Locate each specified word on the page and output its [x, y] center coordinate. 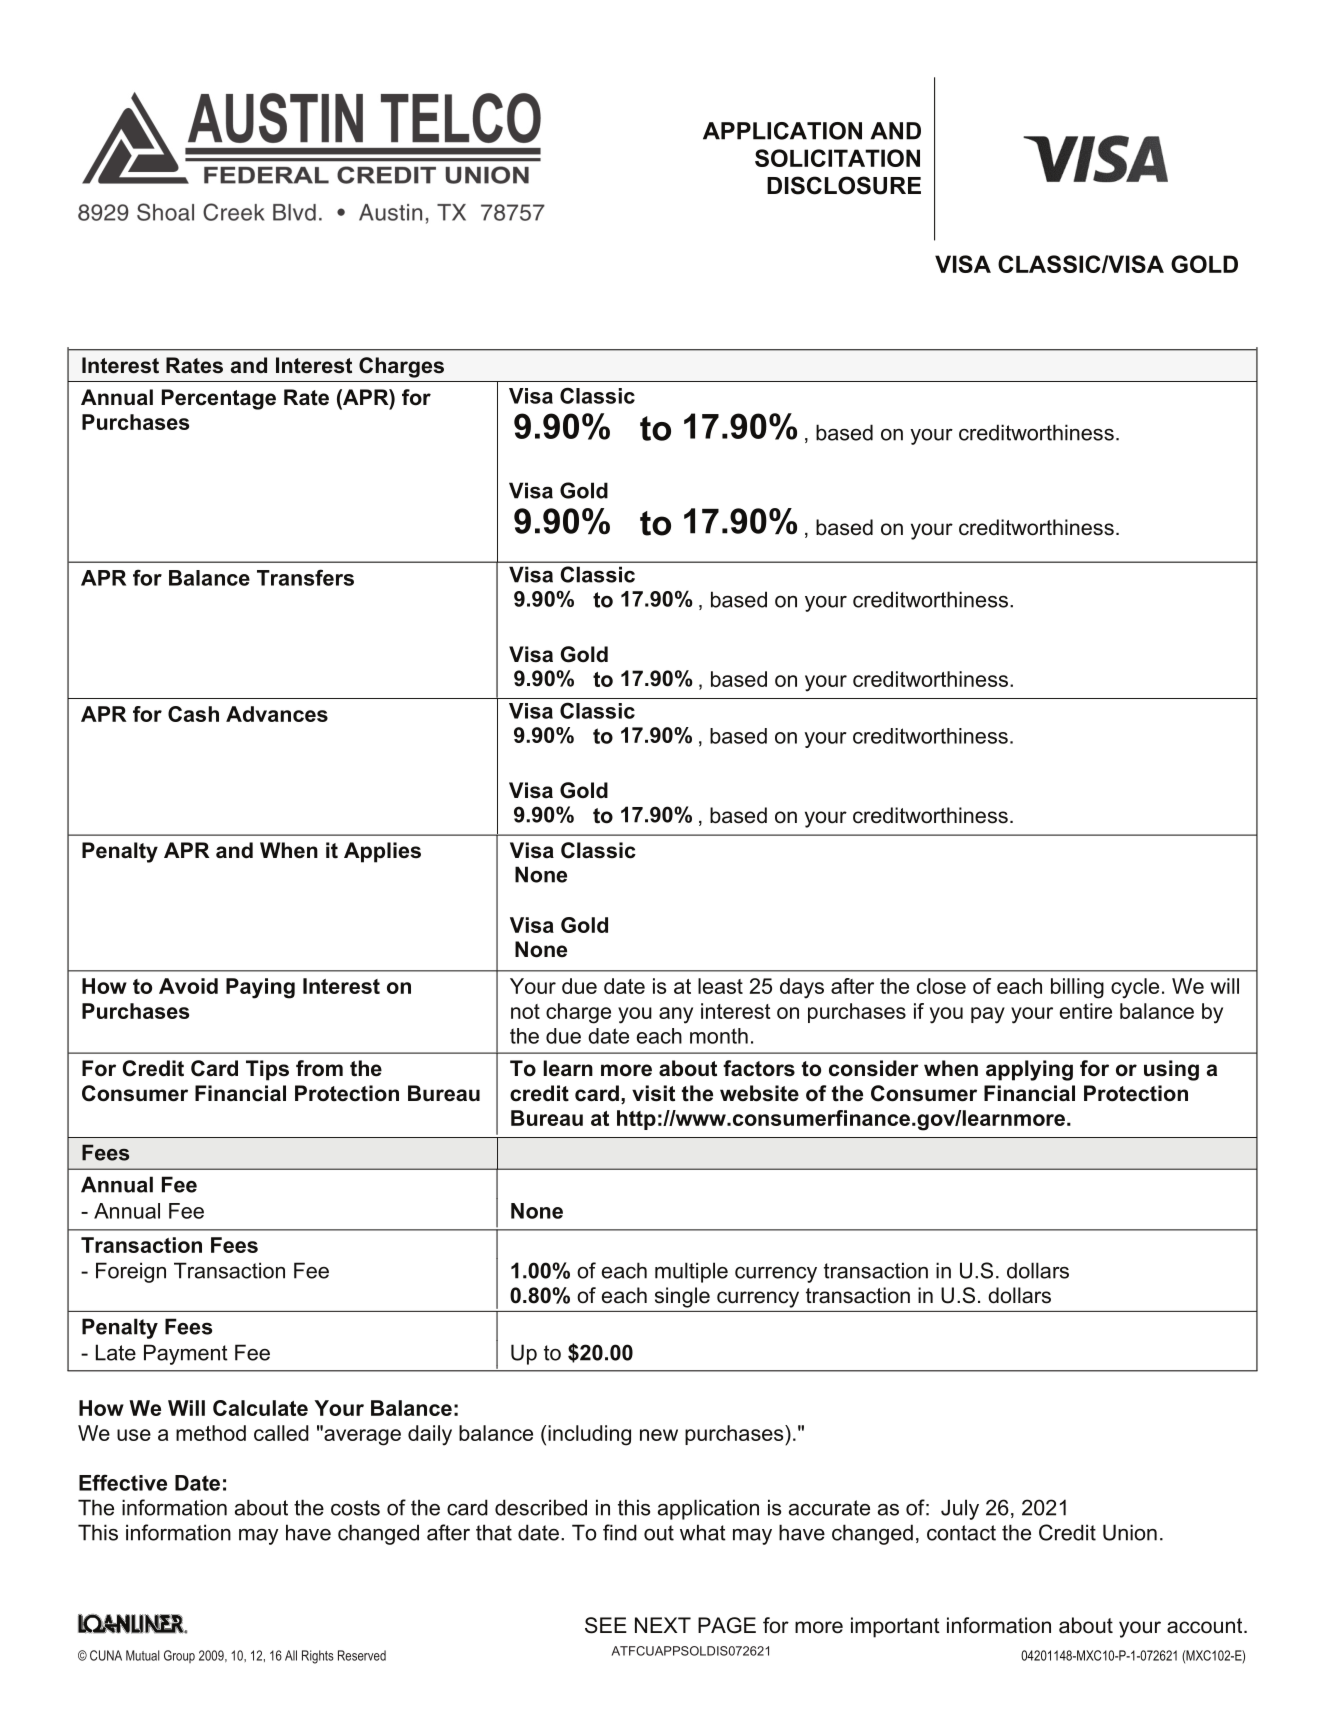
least [720, 986]
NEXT [663, 1625]
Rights [318, 1657]
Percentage [219, 399]
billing [1077, 988]
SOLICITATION [837, 158]
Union [1130, 1532]
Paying [260, 988]
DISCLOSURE [844, 185]
